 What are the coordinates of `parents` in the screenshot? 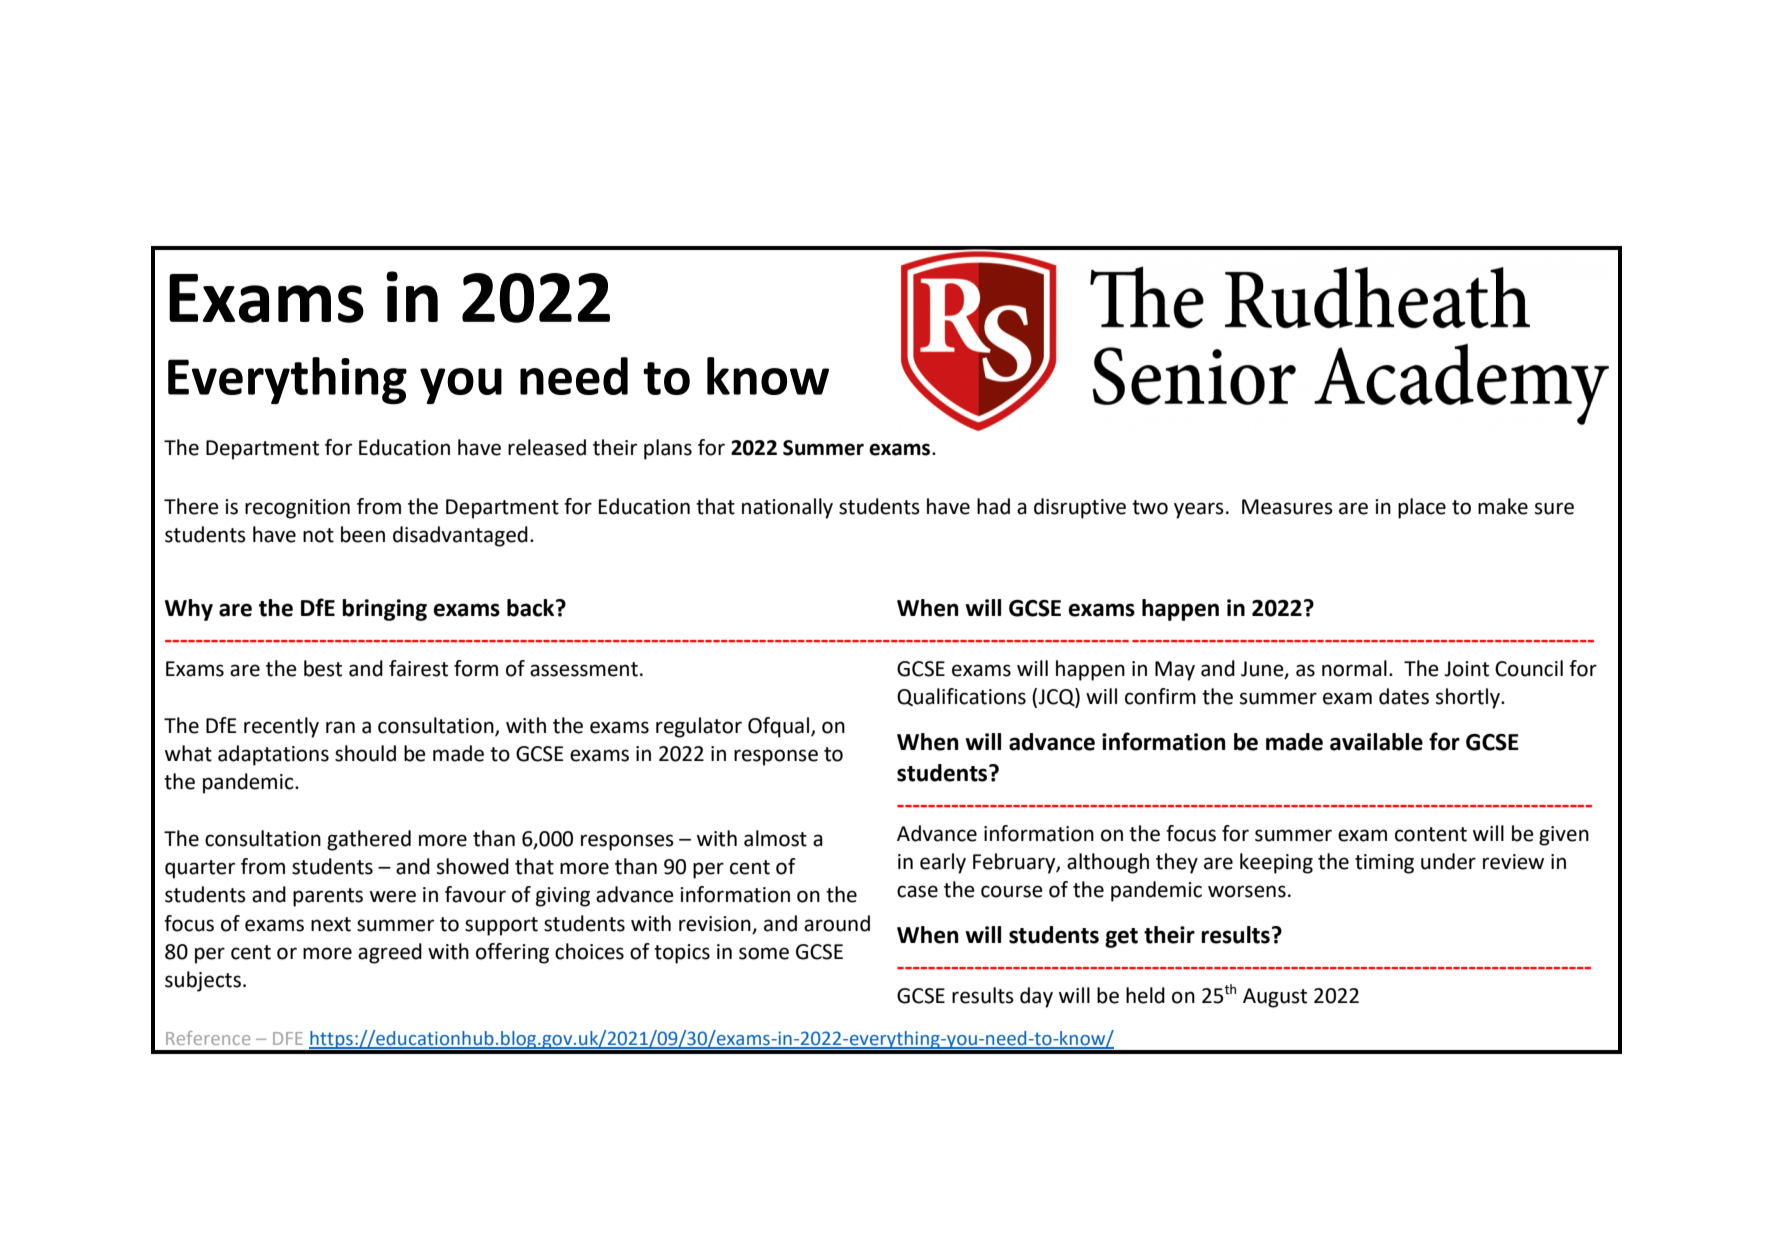 It's located at (328, 897).
